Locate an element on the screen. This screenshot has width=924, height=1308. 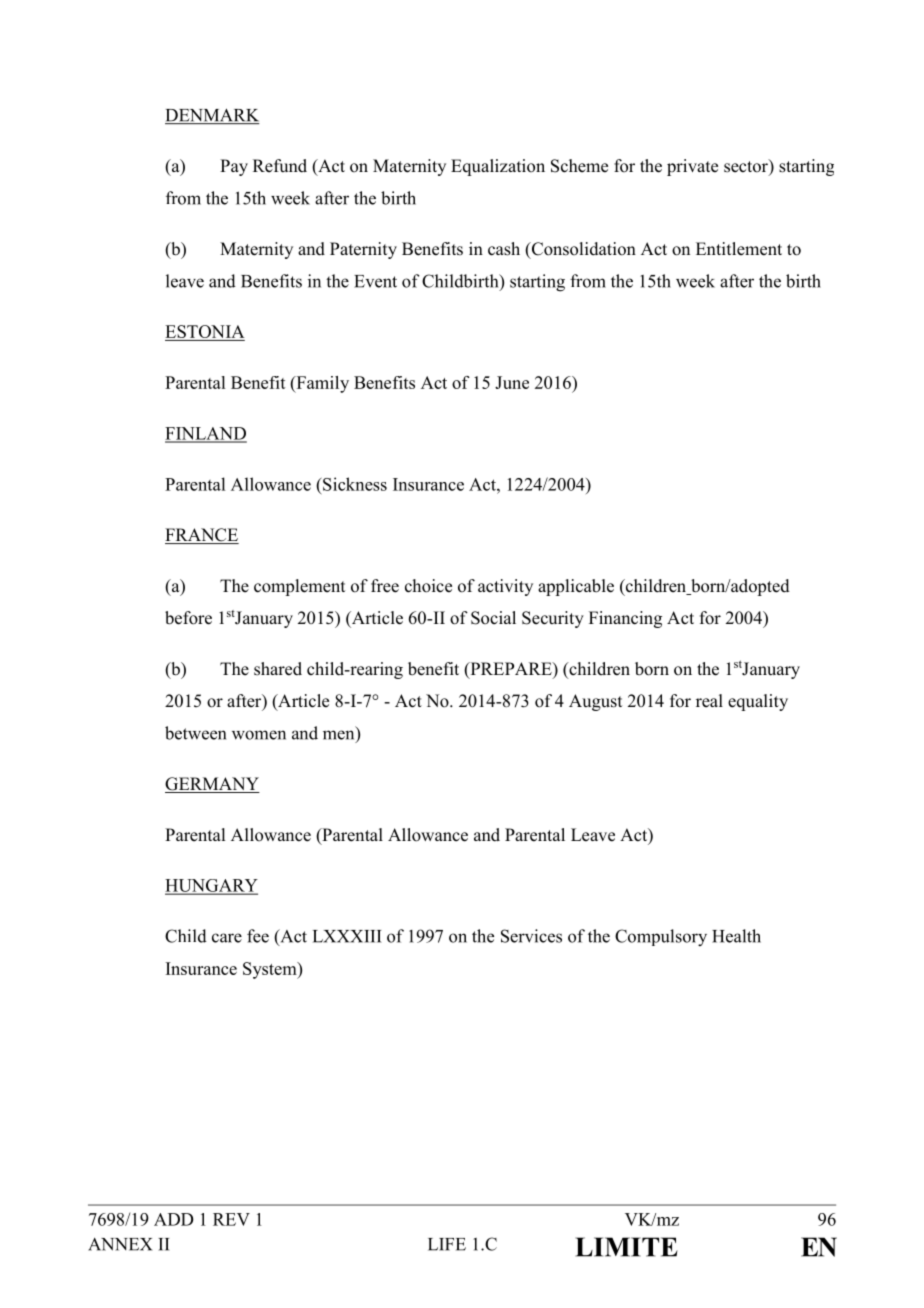
DENMARK is located at coordinates (212, 116).
